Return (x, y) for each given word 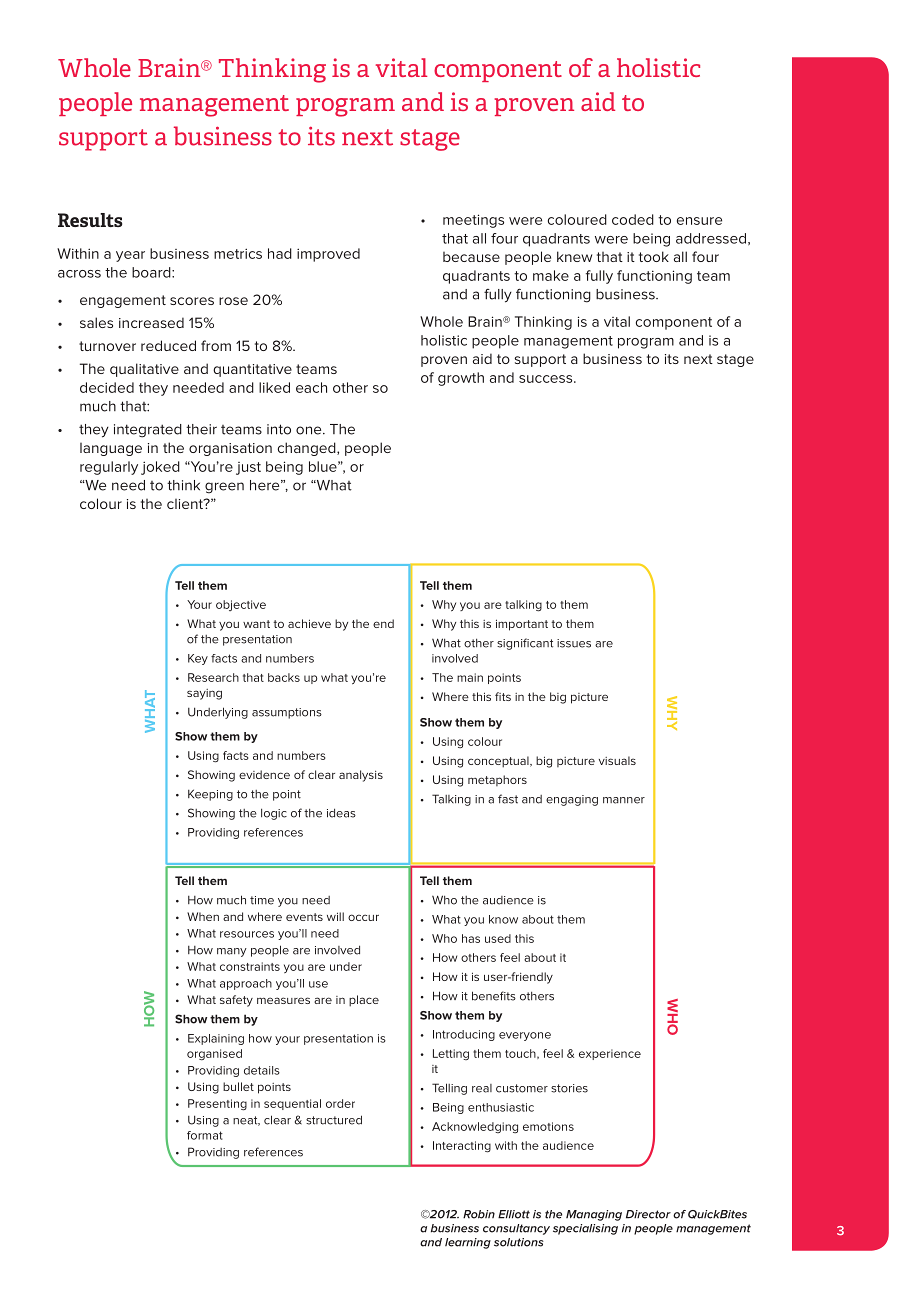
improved (328, 255)
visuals (617, 760)
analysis (361, 776)
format (205, 1135)
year (130, 256)
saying (204, 694)
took (654, 256)
